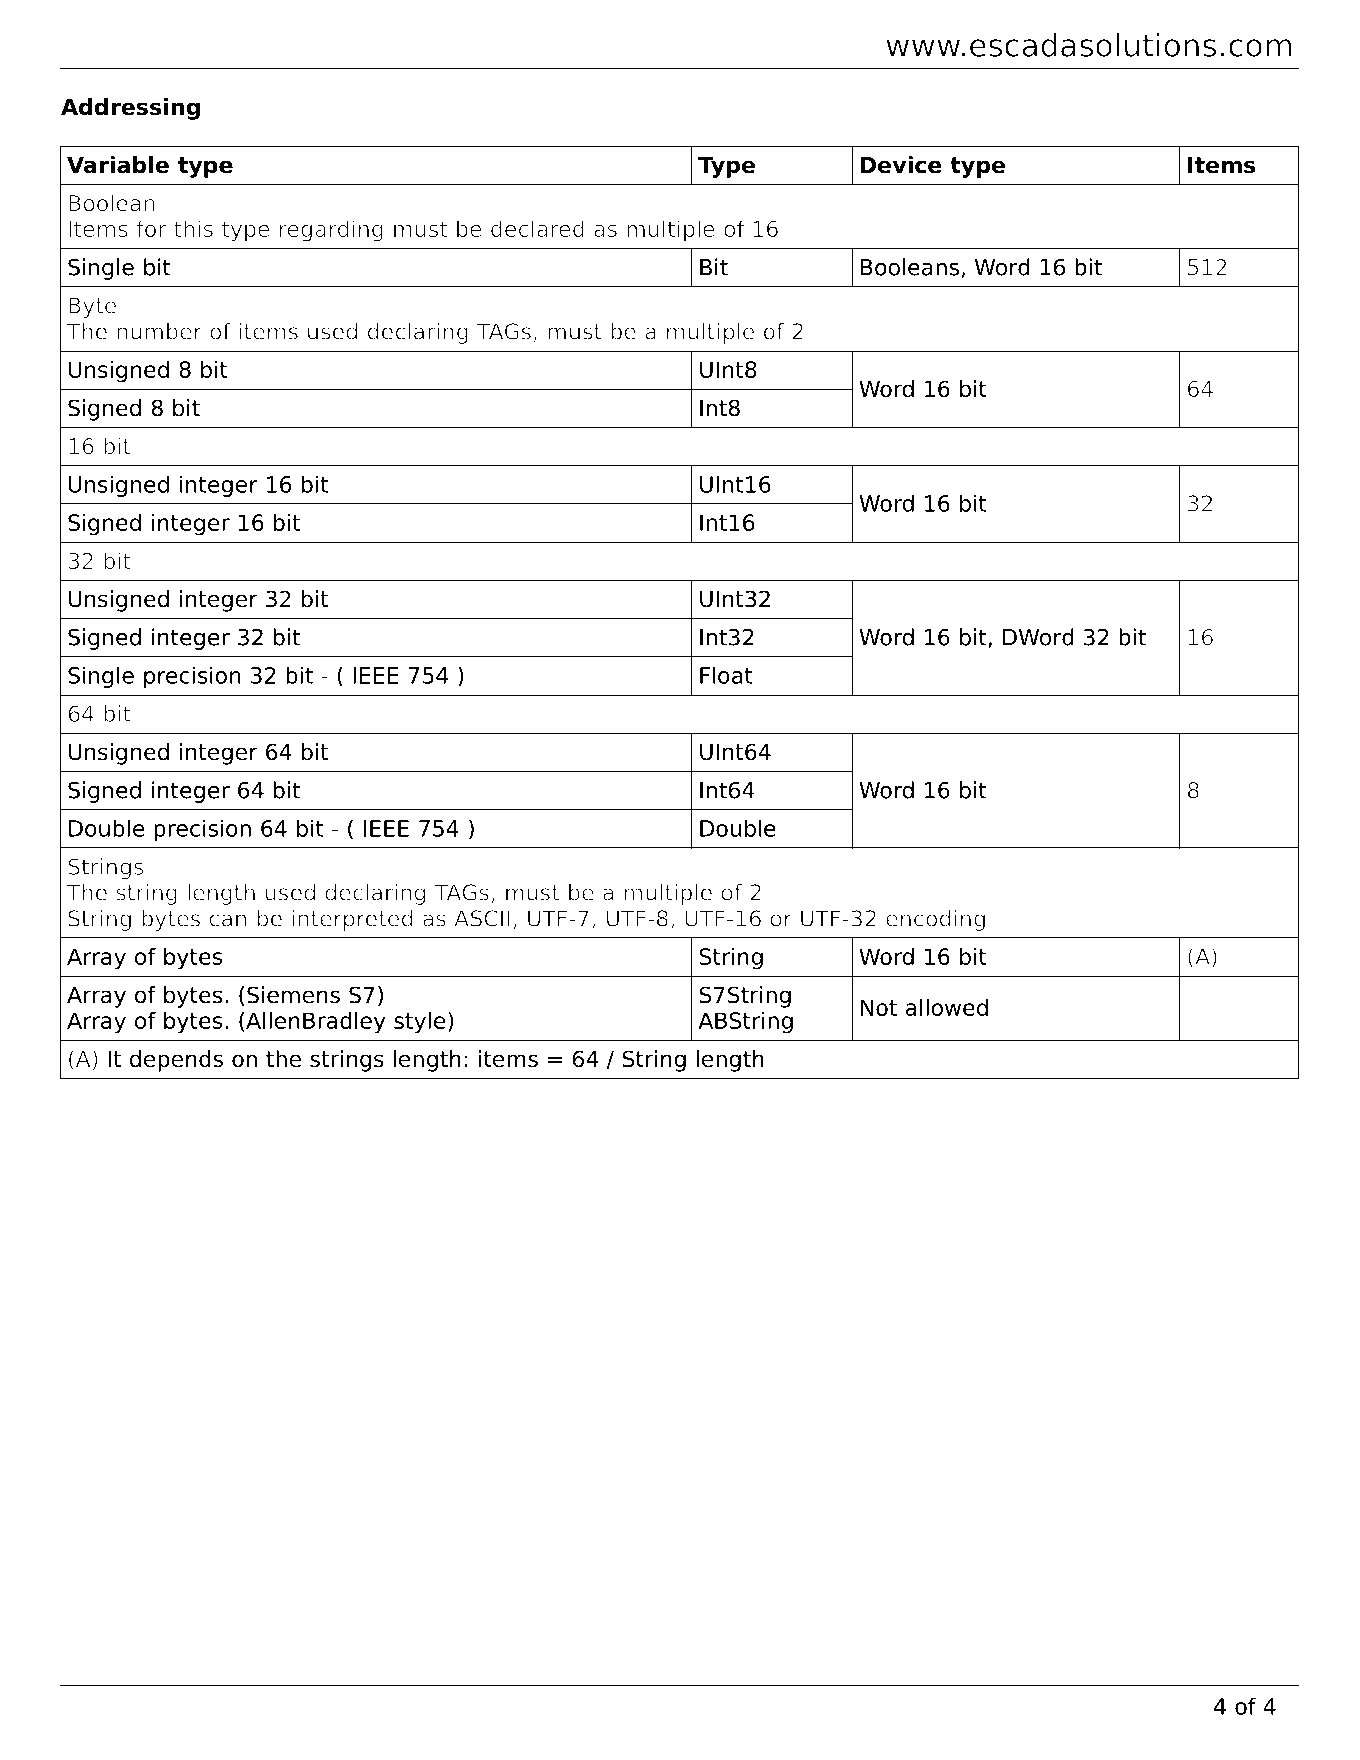 The image size is (1360, 1760). Describe the element at coordinates (726, 675) in the screenshot. I see `Float` at that location.
